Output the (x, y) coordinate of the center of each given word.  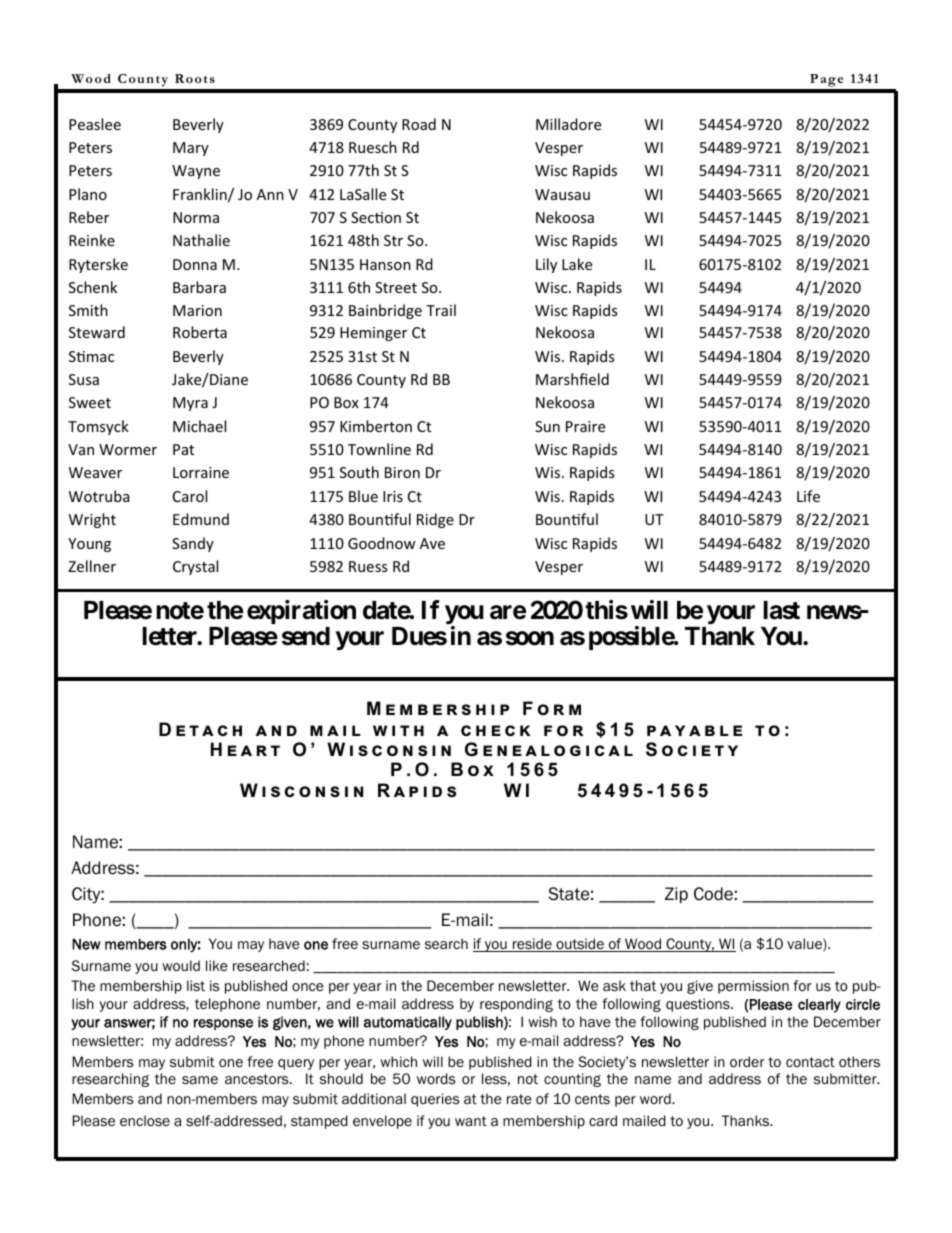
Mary (191, 149)
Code (713, 894)
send (306, 636)
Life (808, 496)
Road (419, 124)
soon (530, 638)
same (200, 1080)
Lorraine (201, 472)
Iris (393, 496)
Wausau (562, 194)
